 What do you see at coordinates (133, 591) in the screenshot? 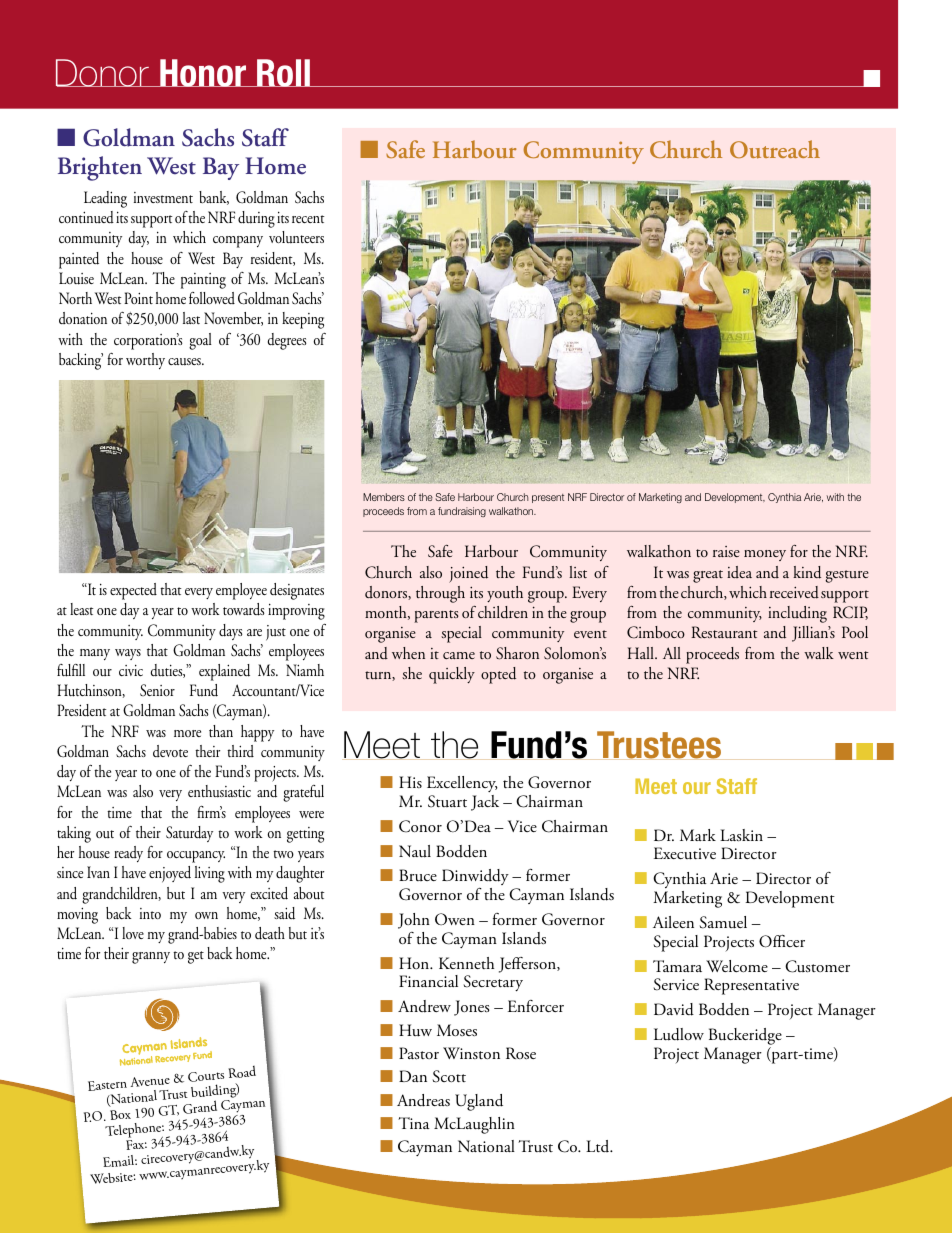
I see `expected` at bounding box center [133, 591].
